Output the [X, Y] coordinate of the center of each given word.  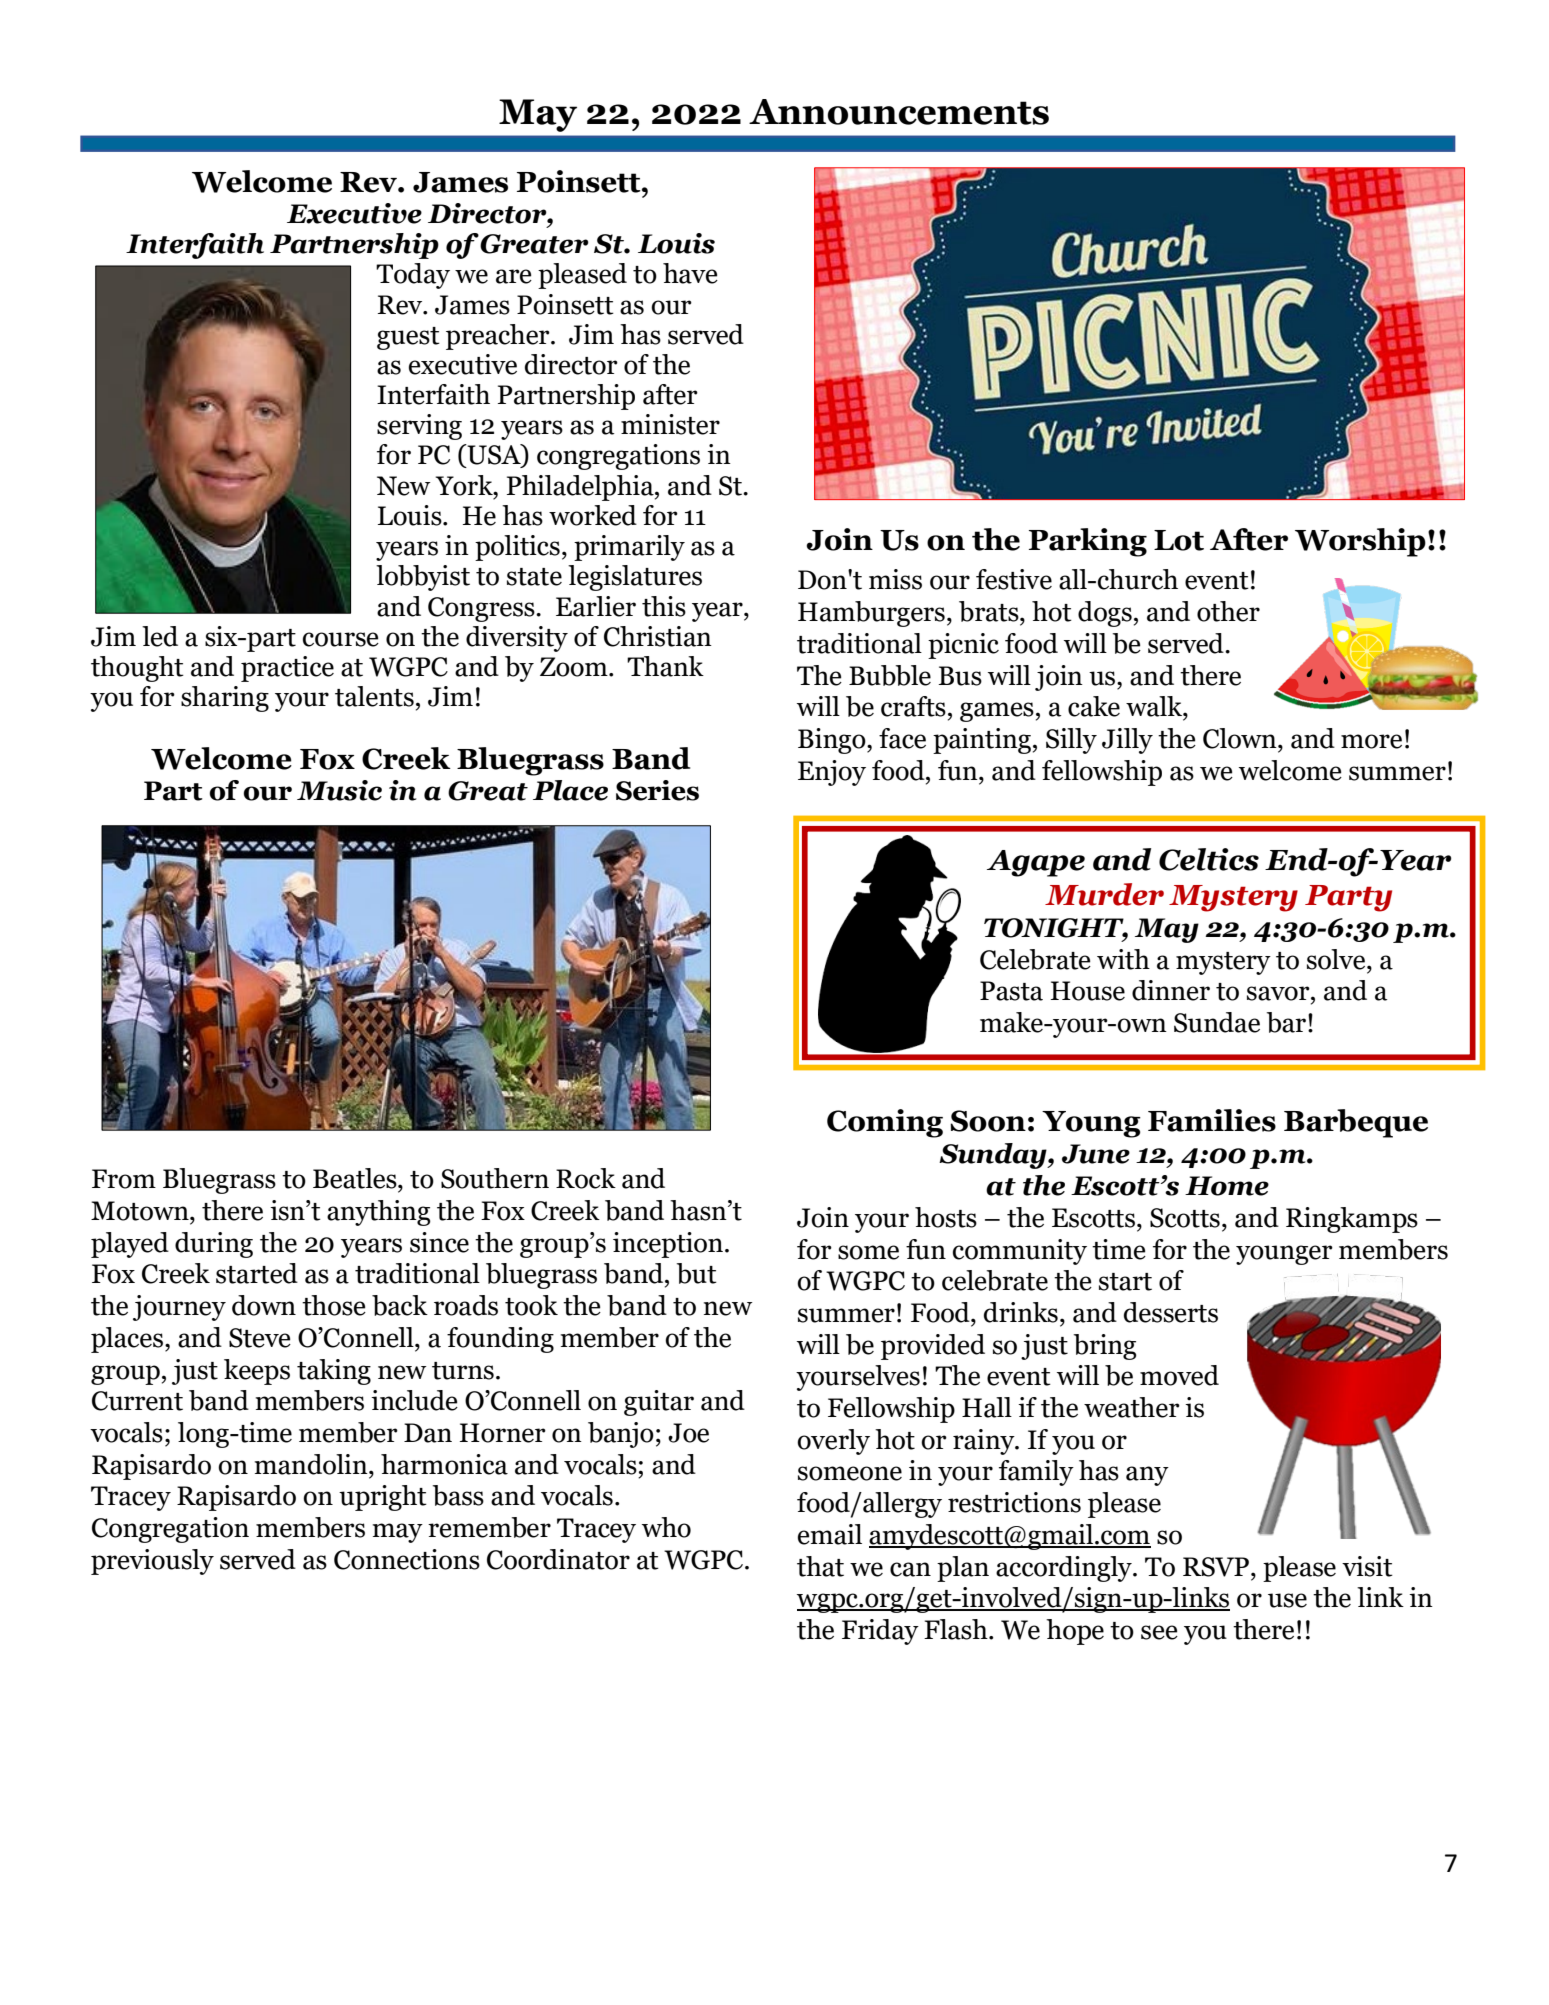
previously [152, 1562]
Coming [885, 1123]
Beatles [356, 1178]
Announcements [899, 112]
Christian [658, 636]
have [690, 273]
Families [1212, 1120]
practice [287, 669]
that [820, 1566]
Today [413, 276]
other [1228, 611]
